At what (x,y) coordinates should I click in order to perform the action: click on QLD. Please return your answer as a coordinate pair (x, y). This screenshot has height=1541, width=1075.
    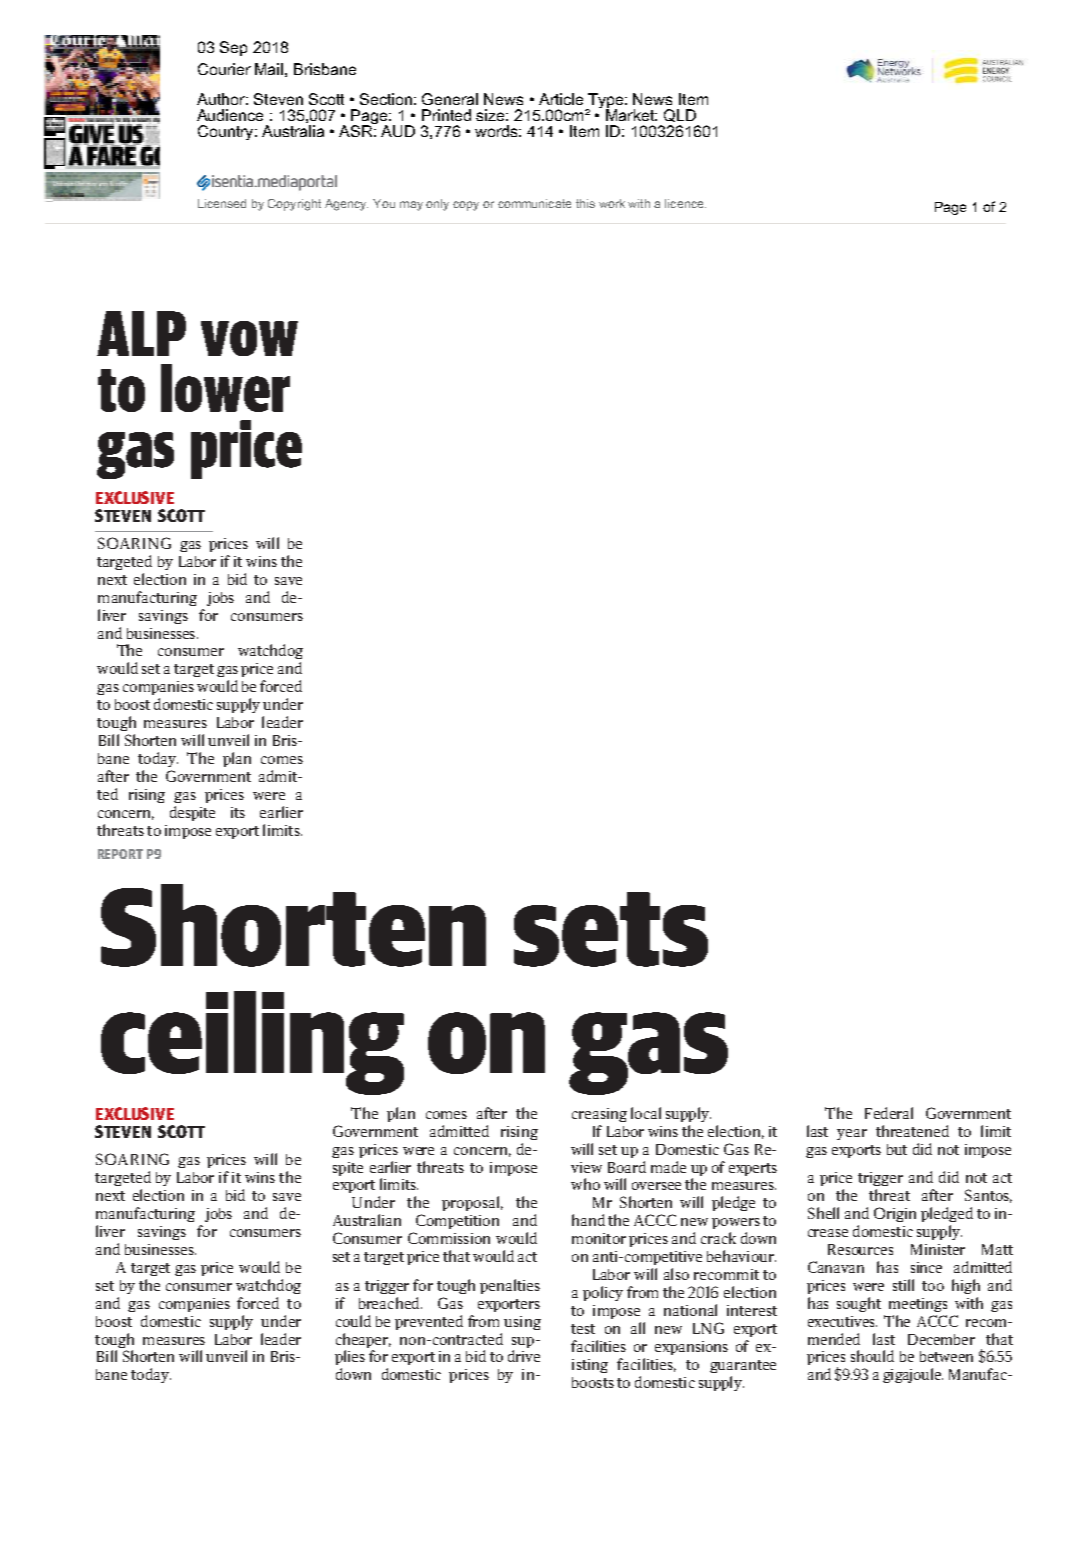
    Looking at the image, I should click on (680, 115).
